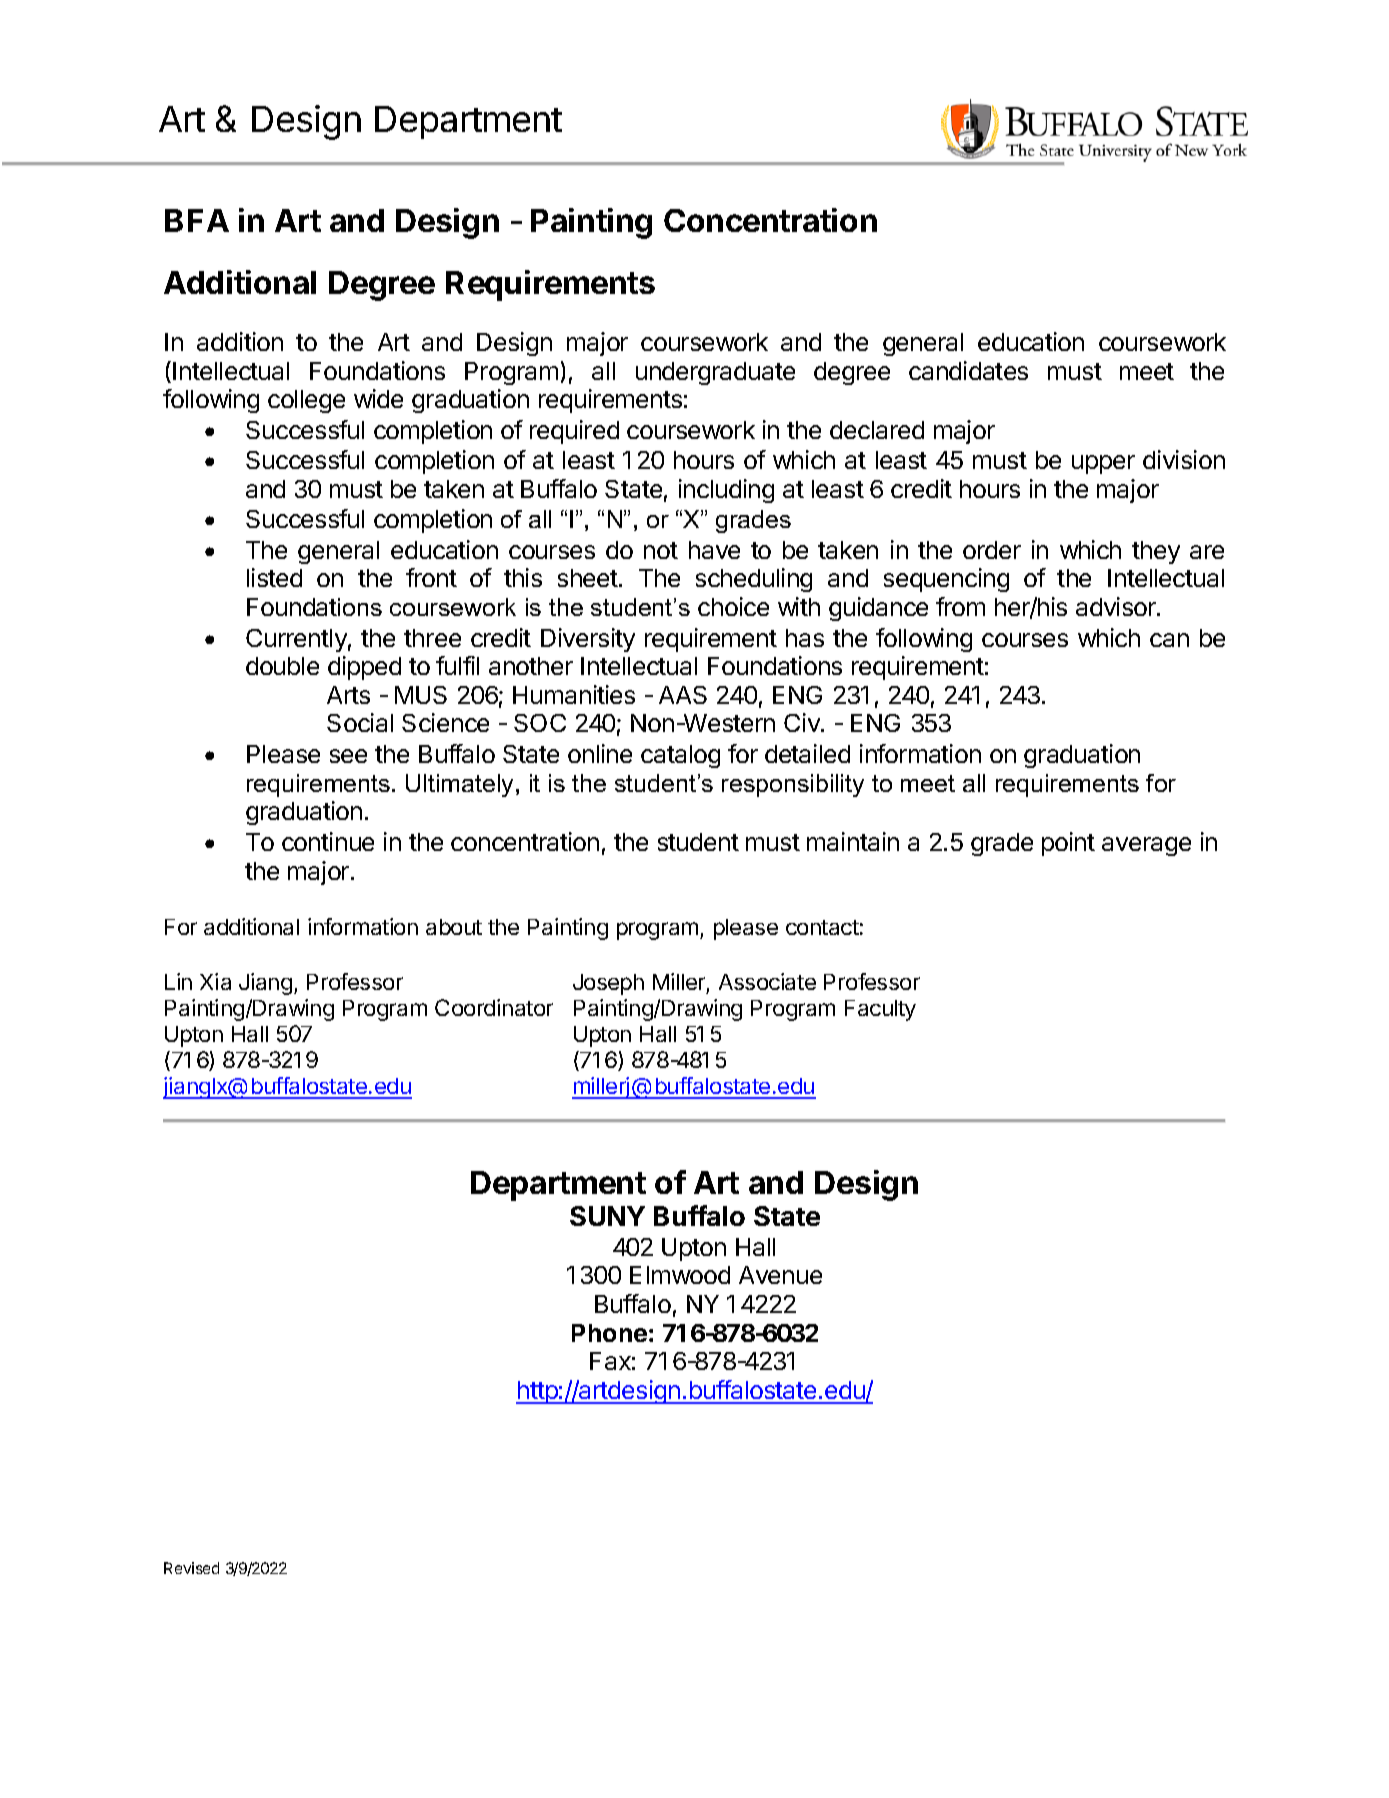  I want to click on Xia, so click(215, 981).
